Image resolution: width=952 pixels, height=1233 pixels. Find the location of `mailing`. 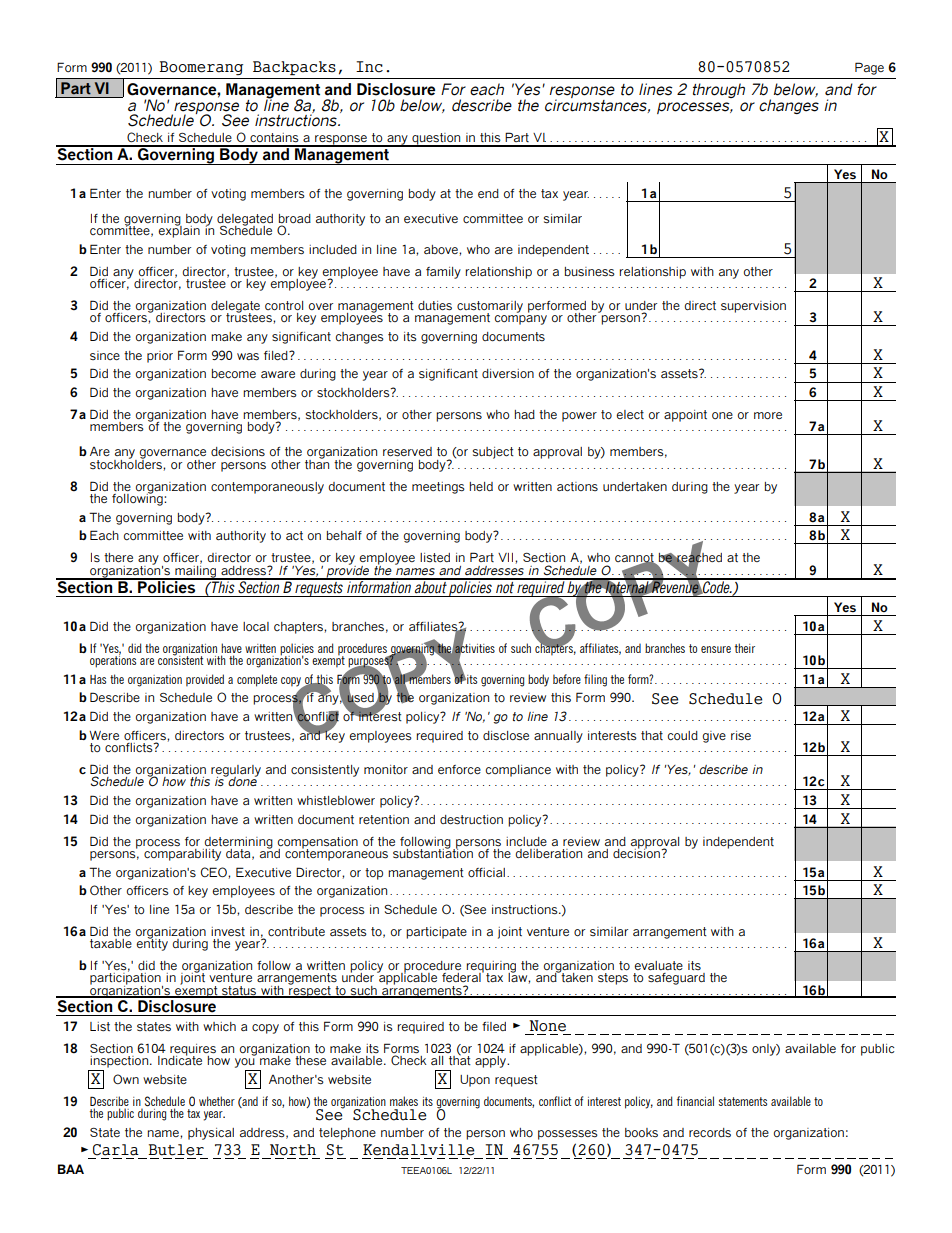

mailing is located at coordinates (195, 571).
